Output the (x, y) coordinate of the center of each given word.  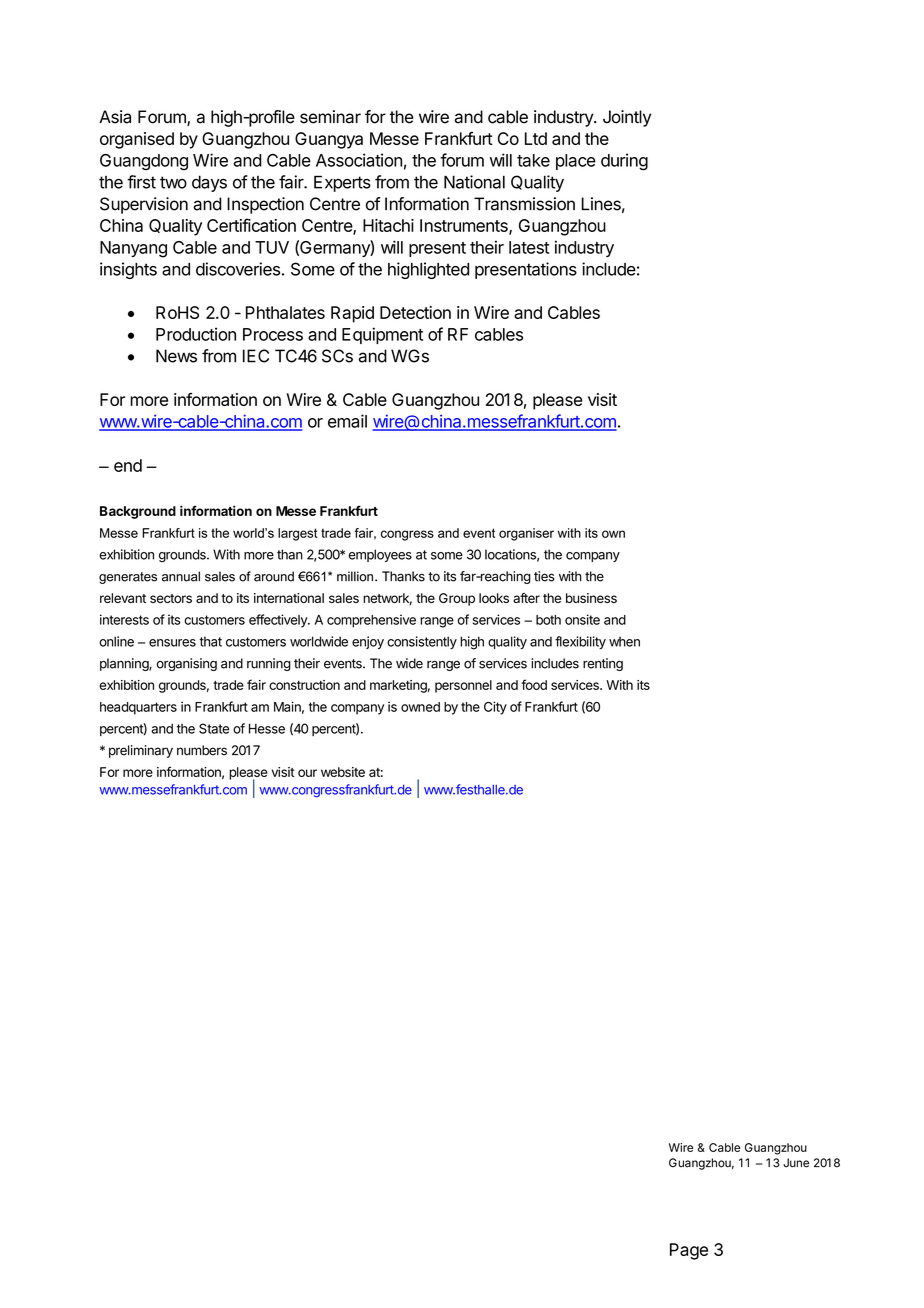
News (176, 356)
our (307, 773)
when (624, 642)
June (796, 1163)
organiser (526, 534)
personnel (463, 686)
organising (187, 664)
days (209, 183)
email (347, 421)
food (534, 684)
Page (689, 1251)
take (533, 160)
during (624, 162)
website (343, 772)
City (495, 708)
